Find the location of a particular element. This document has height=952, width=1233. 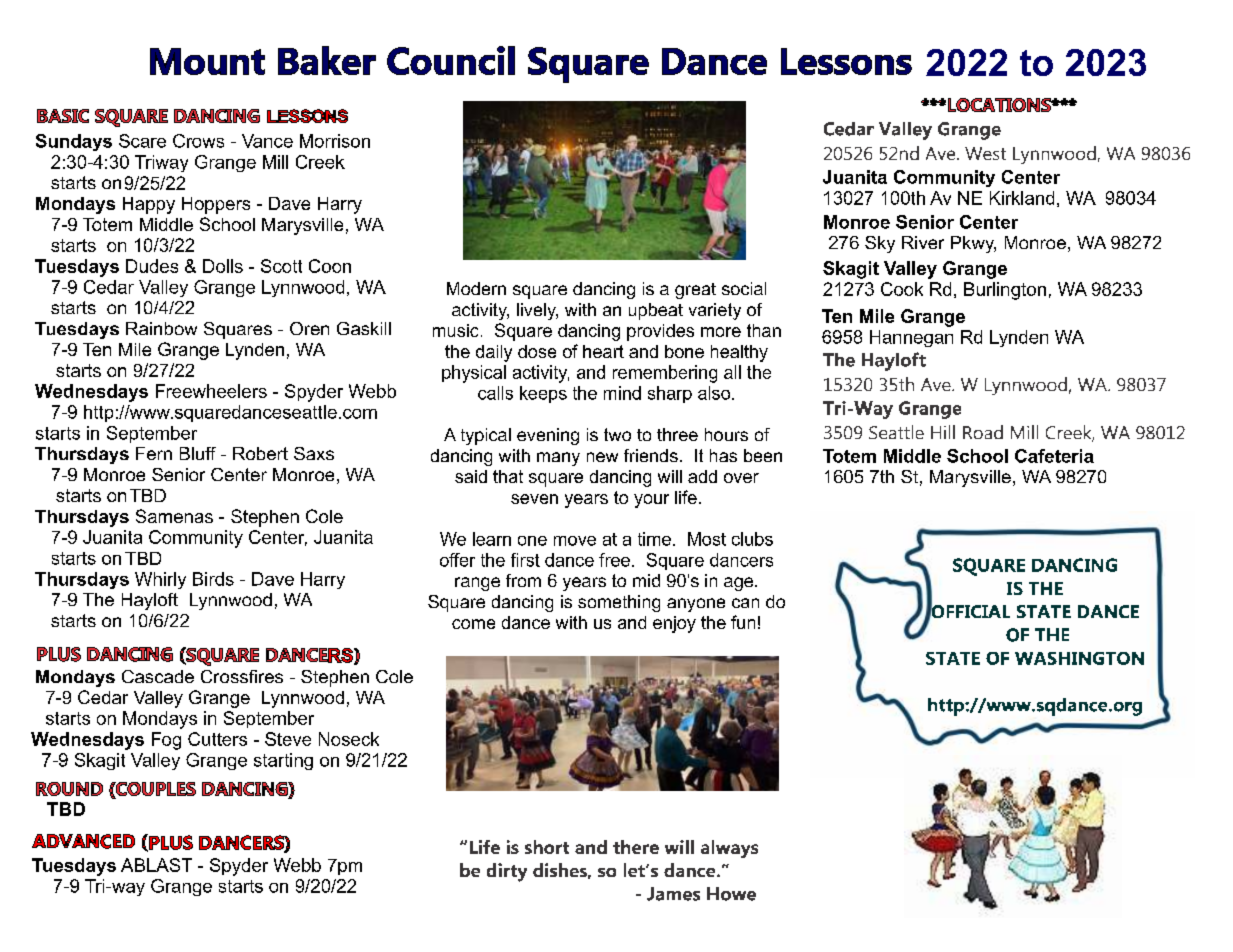

Dolls is located at coordinates (223, 266).
